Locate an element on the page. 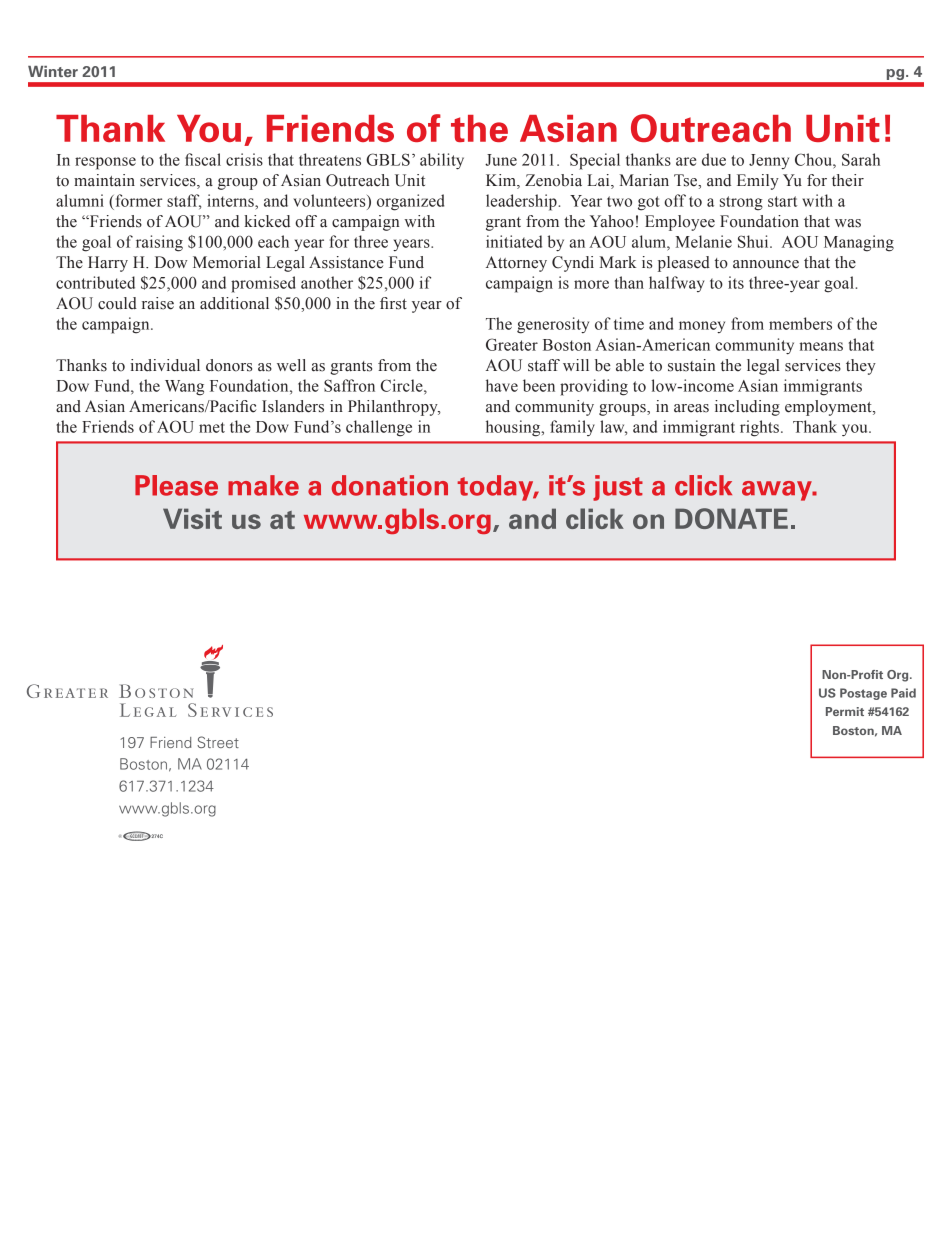  raise is located at coordinates (158, 303).
